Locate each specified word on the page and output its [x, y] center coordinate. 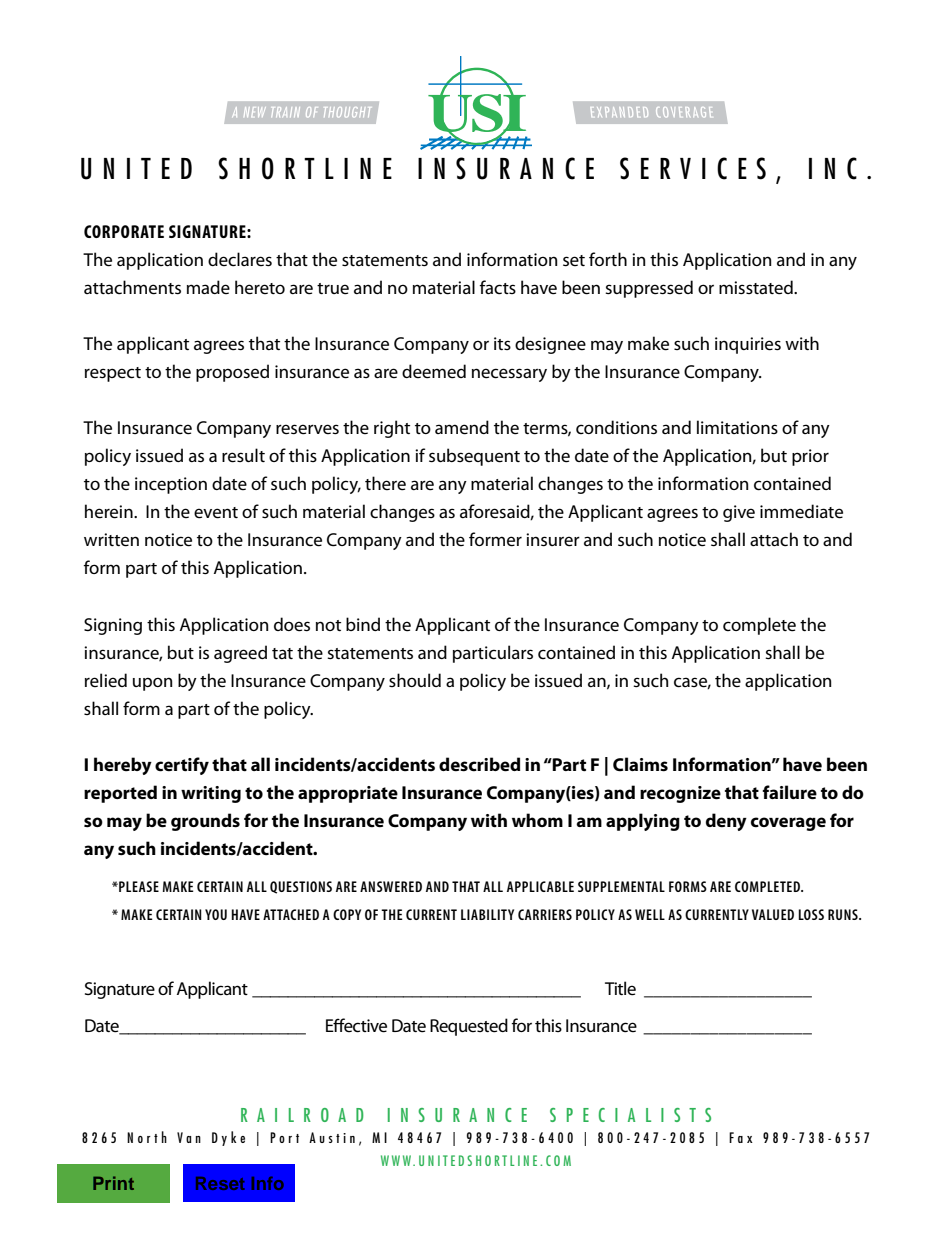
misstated [757, 287]
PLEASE [138, 886]
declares [240, 259]
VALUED [773, 914]
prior [810, 457]
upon [152, 684]
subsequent [474, 457]
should [415, 680]
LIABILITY [487, 914]
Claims [640, 764]
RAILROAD [302, 1115]
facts [498, 287]
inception [171, 485]
